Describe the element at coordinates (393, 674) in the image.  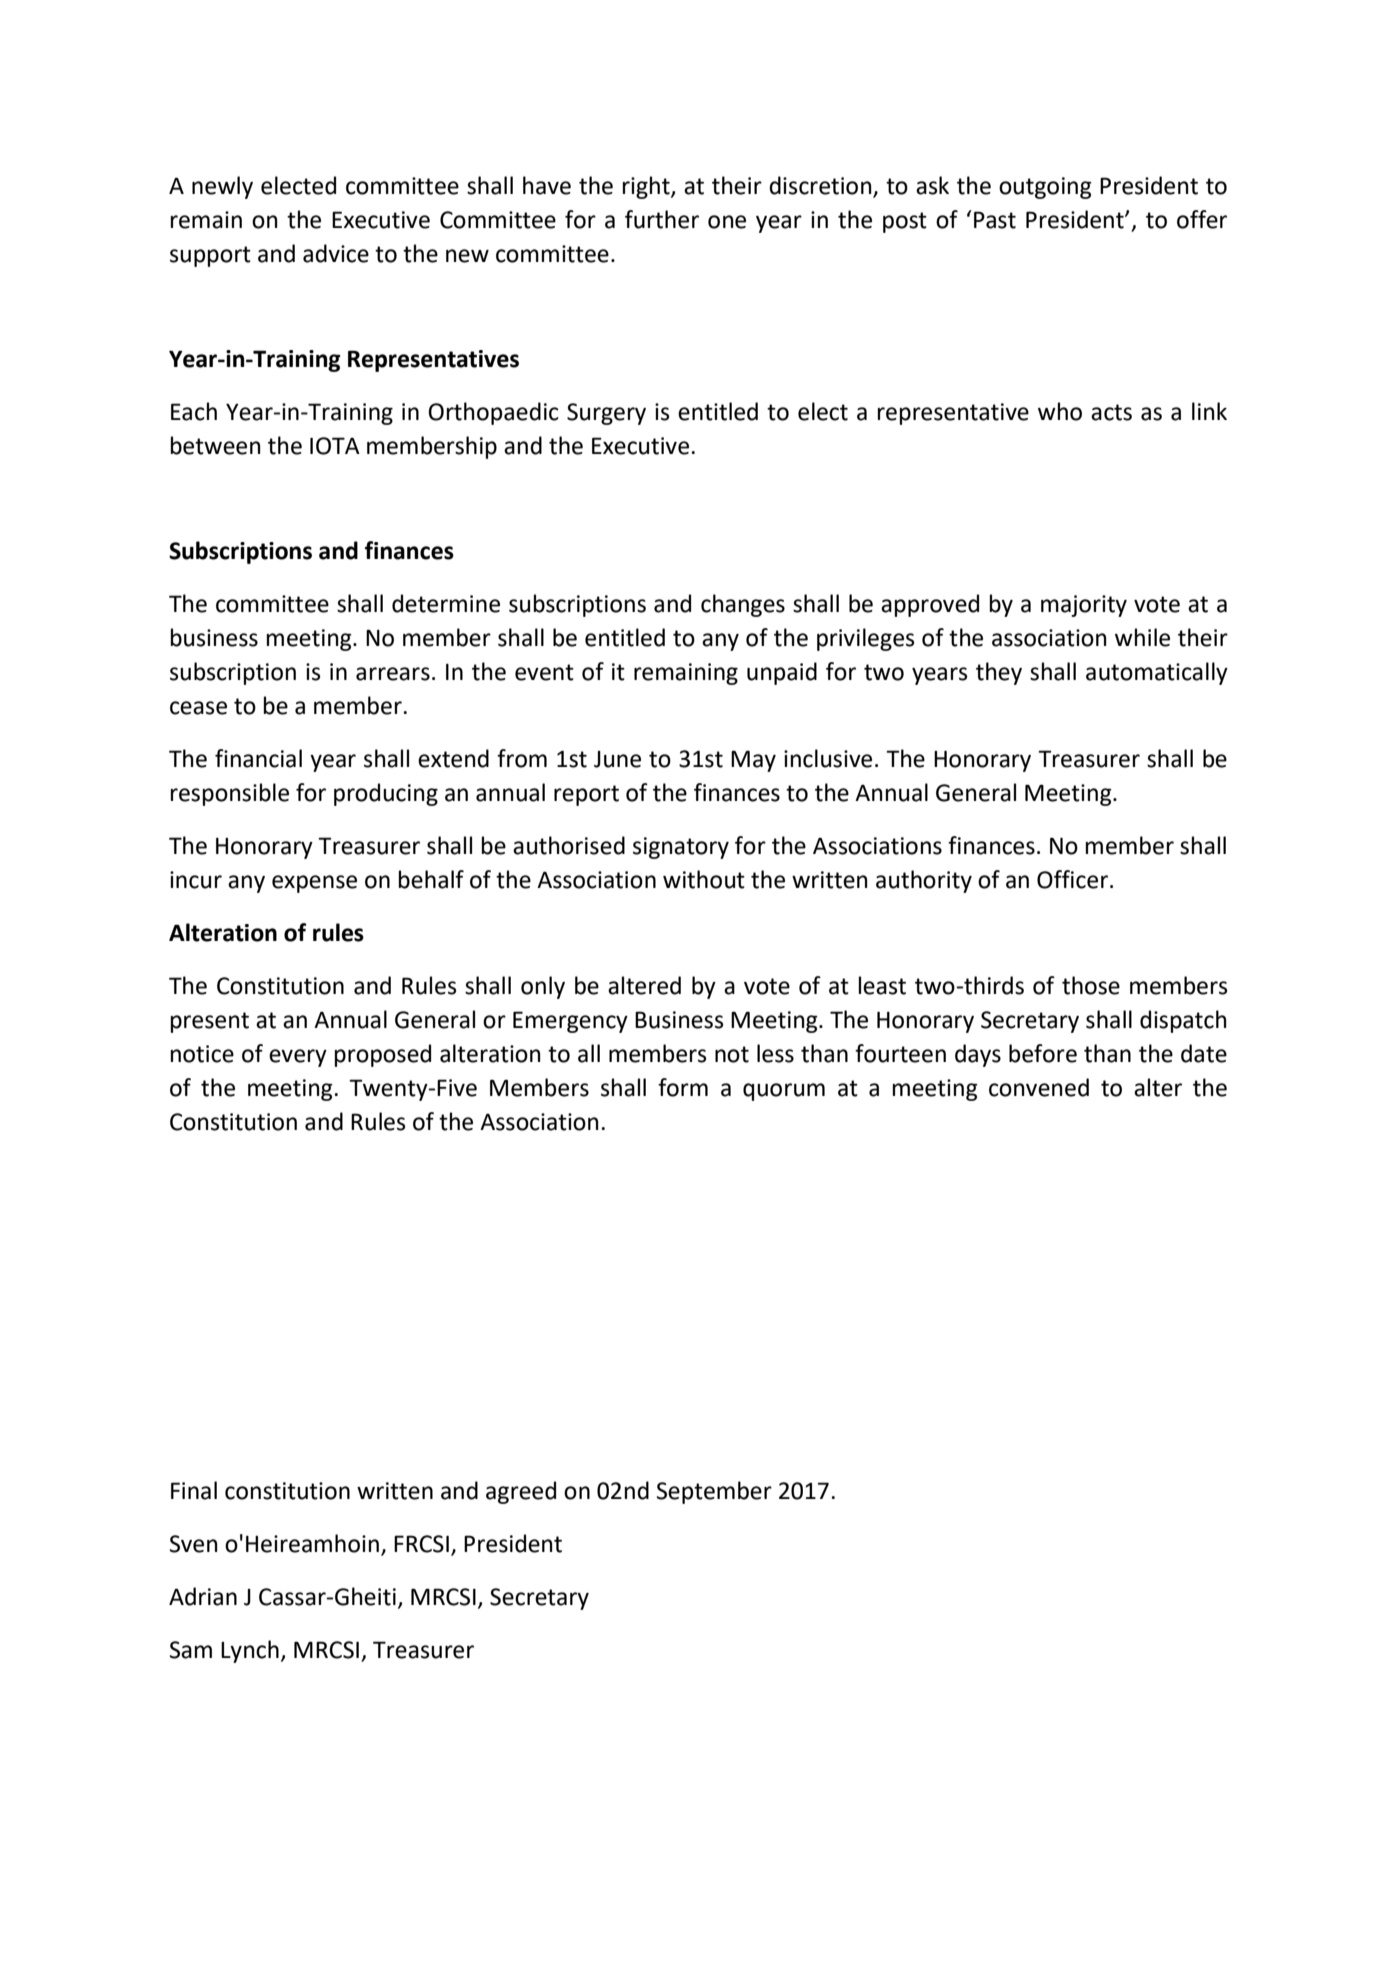
I see `arrears` at that location.
